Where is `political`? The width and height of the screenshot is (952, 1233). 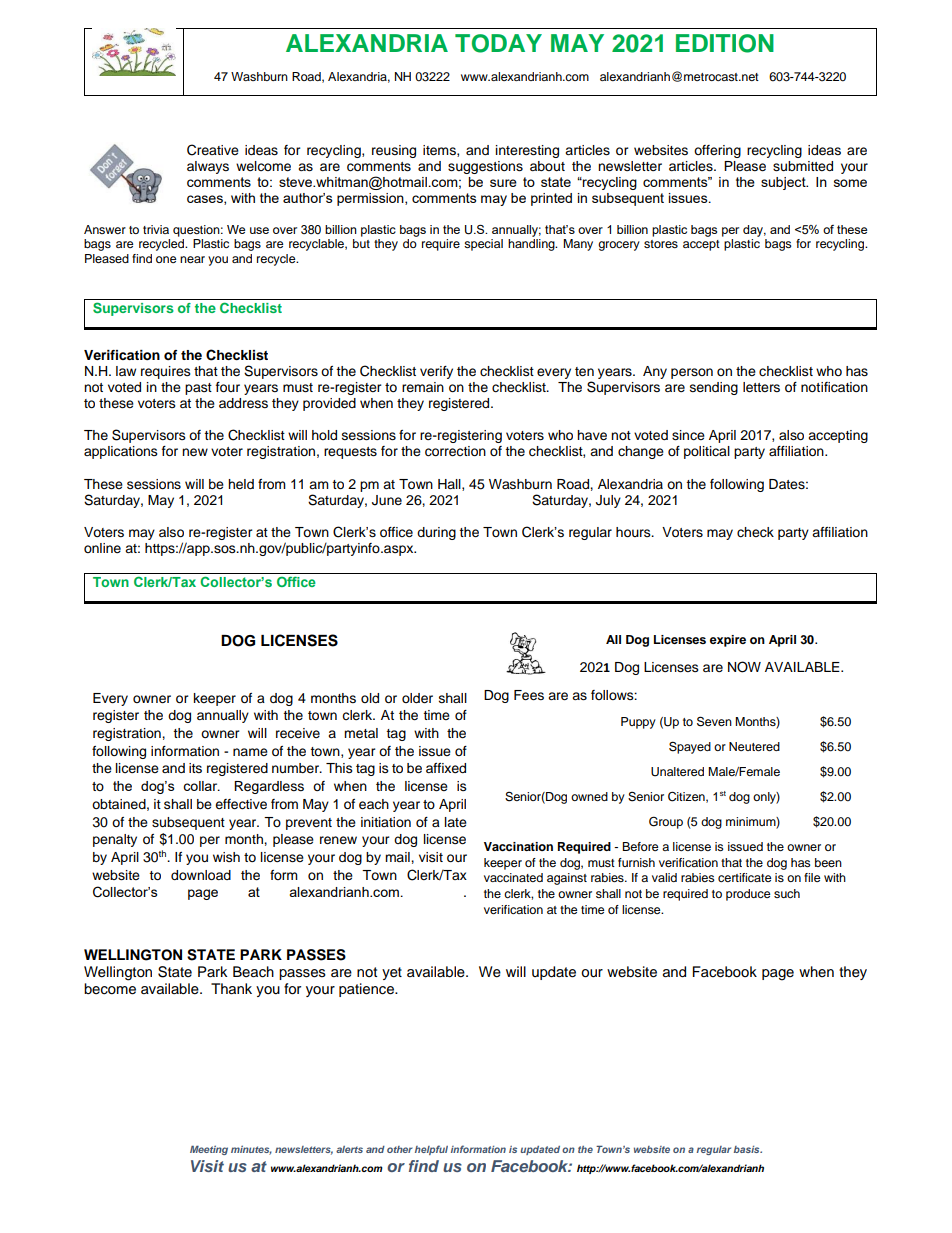
political is located at coordinates (707, 452).
